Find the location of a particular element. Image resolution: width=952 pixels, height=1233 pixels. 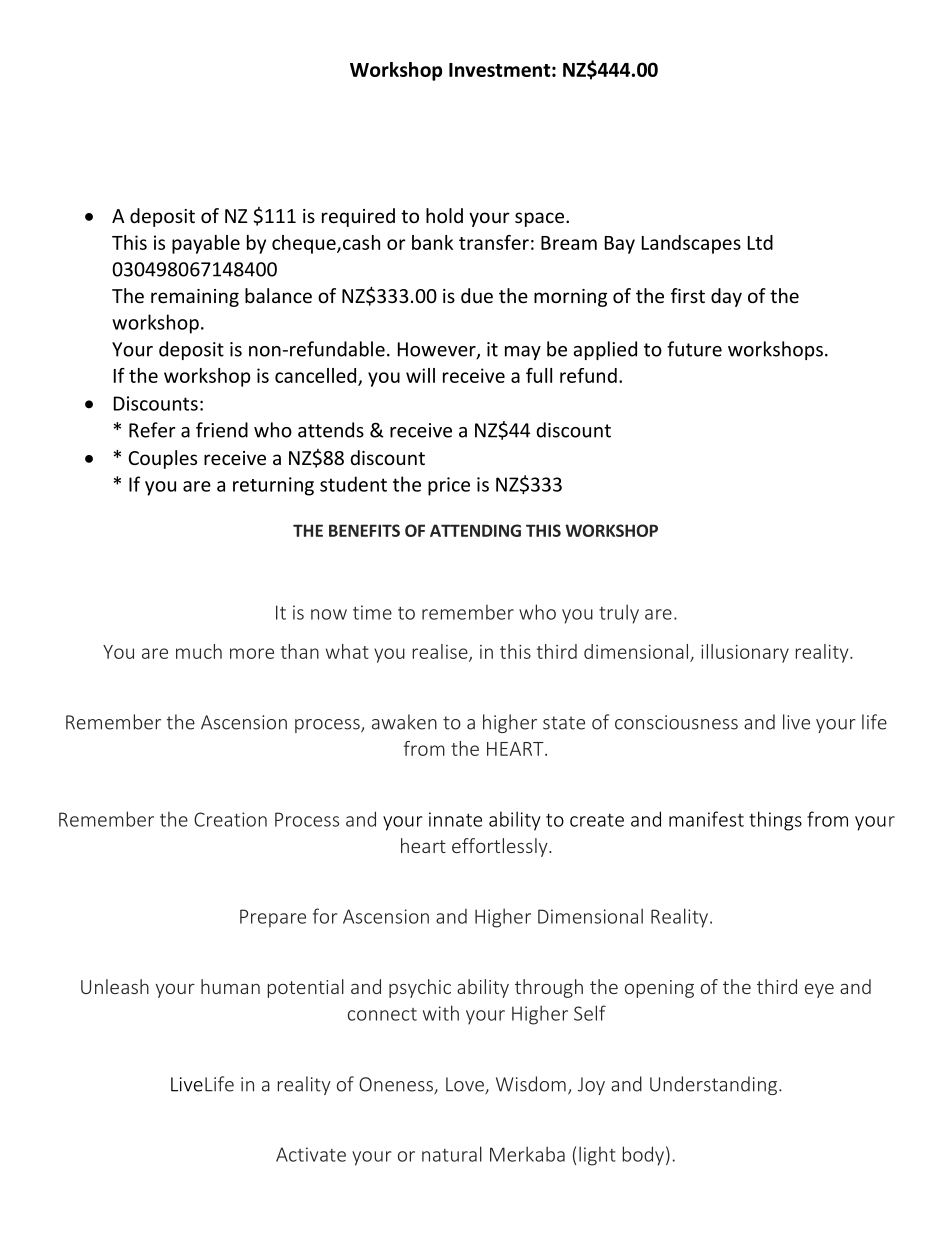

Activate is located at coordinates (311, 1154).
